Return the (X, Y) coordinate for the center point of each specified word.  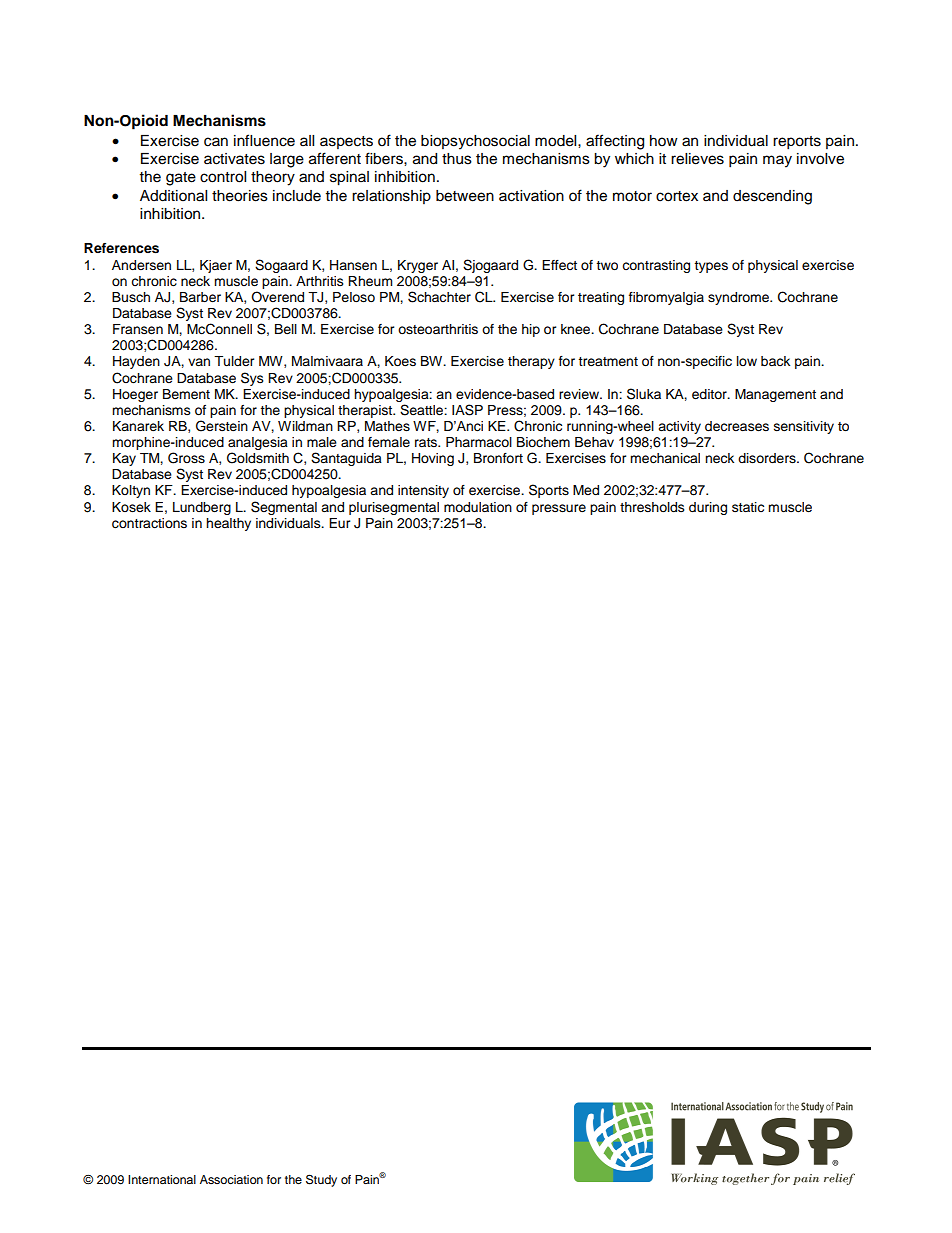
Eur (339, 523)
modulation (478, 507)
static (748, 507)
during (708, 508)
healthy (228, 524)
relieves (697, 159)
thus (457, 159)
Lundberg (202, 508)
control (223, 177)
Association (231, 1179)
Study (321, 1180)
